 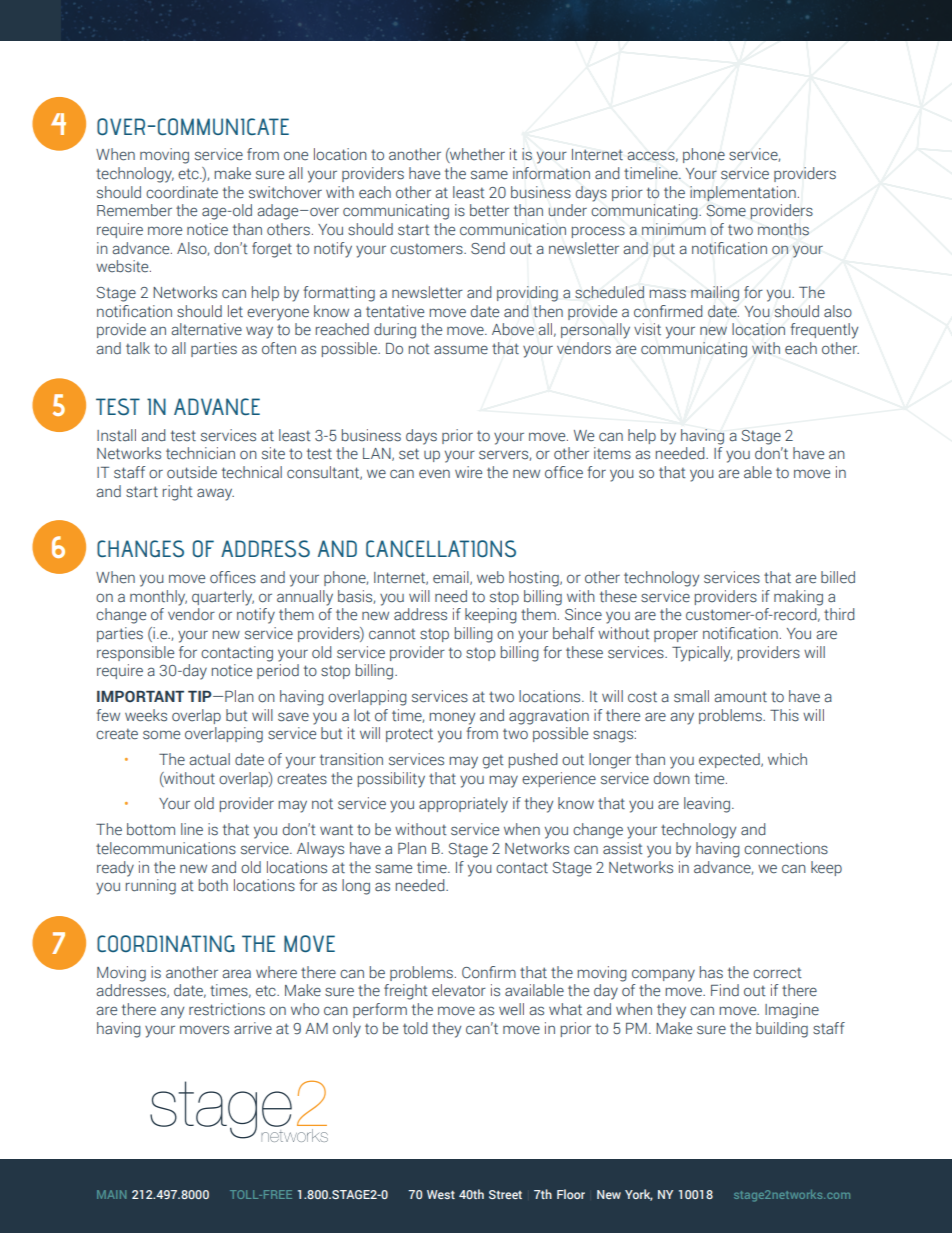 I want to click on items, so click(x=612, y=453).
